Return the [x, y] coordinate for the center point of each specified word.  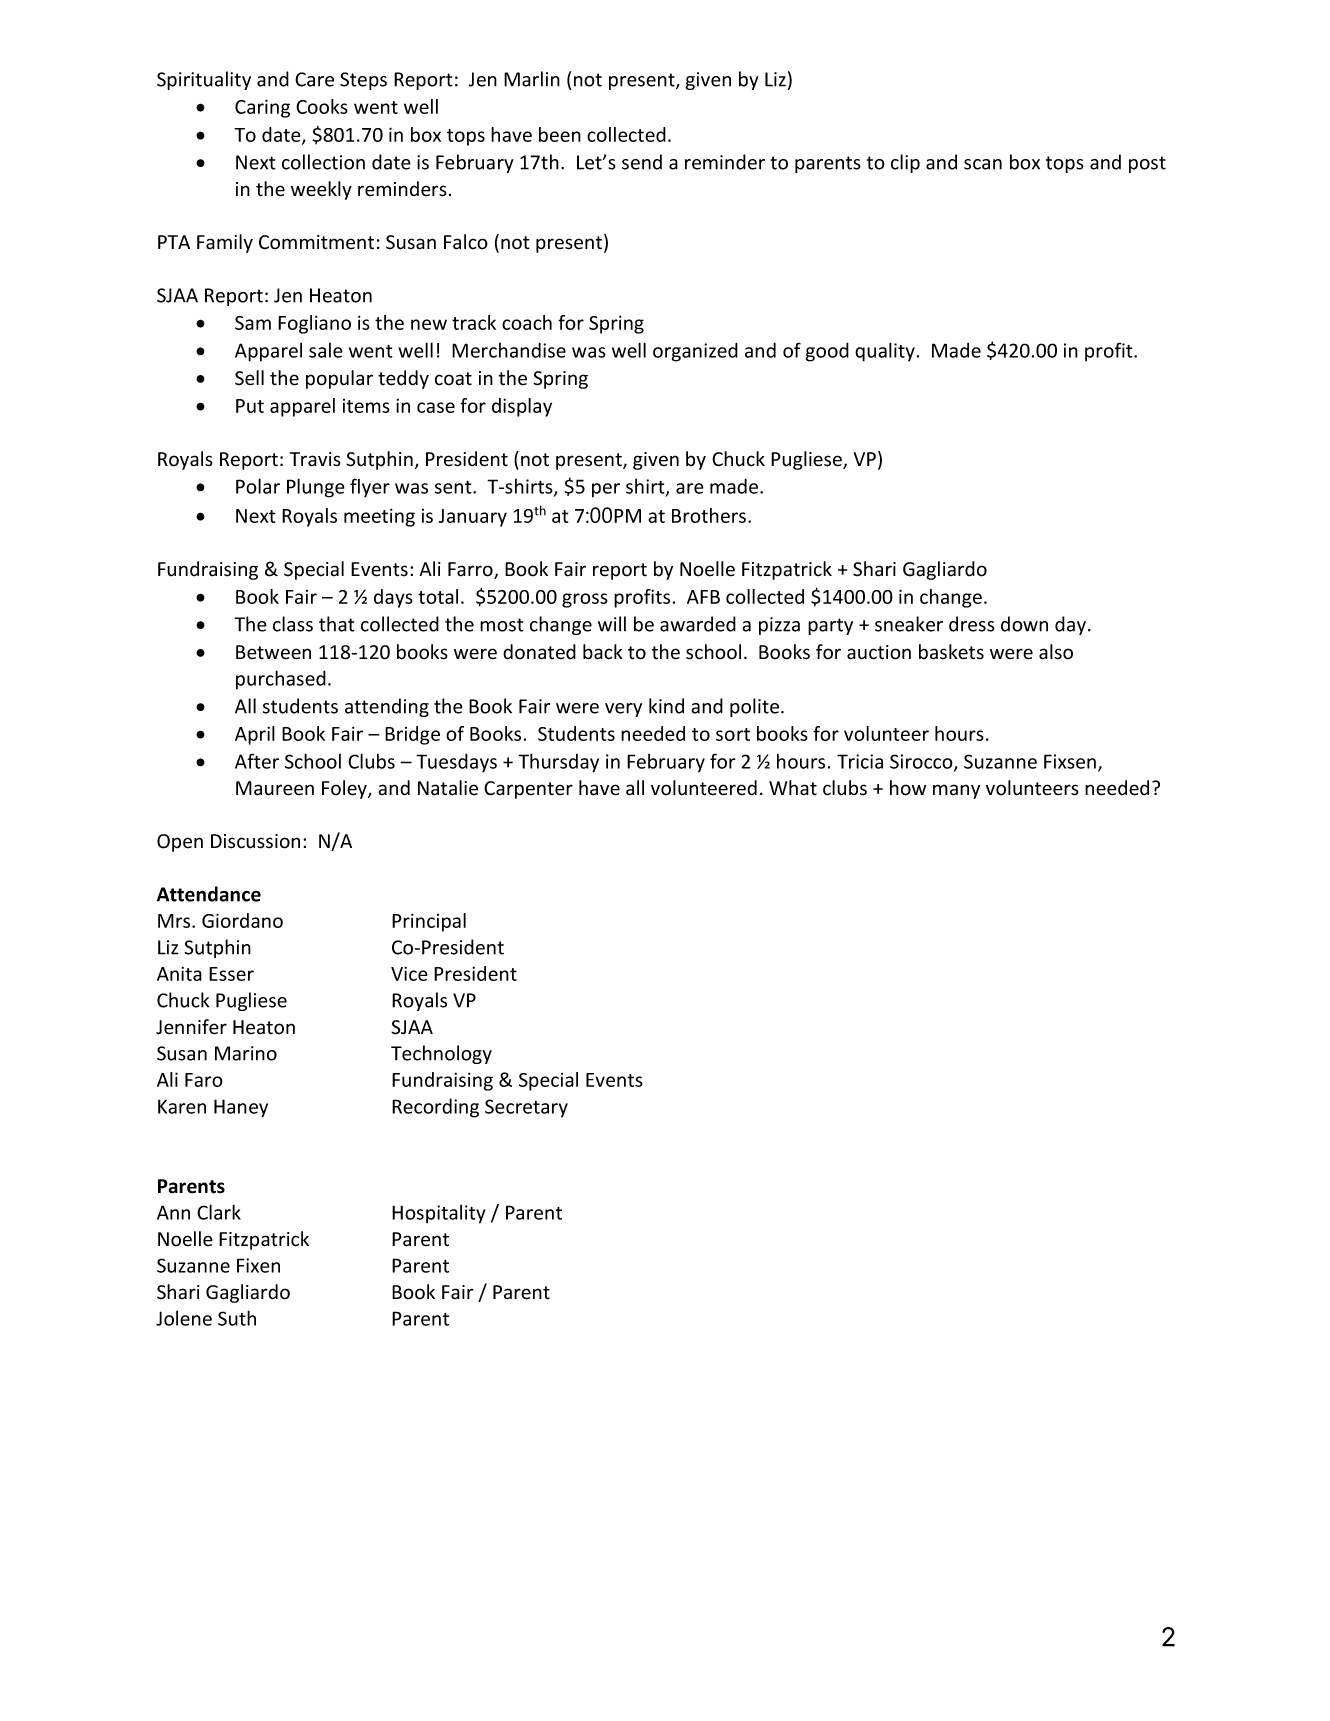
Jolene [184, 1318]
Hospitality [439, 1214]
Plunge [316, 488]
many [956, 791]
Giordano [242, 920]
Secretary [526, 1108]
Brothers [709, 515]
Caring [262, 108]
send [642, 162]
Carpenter [528, 790]
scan [983, 164]
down [1024, 624]
